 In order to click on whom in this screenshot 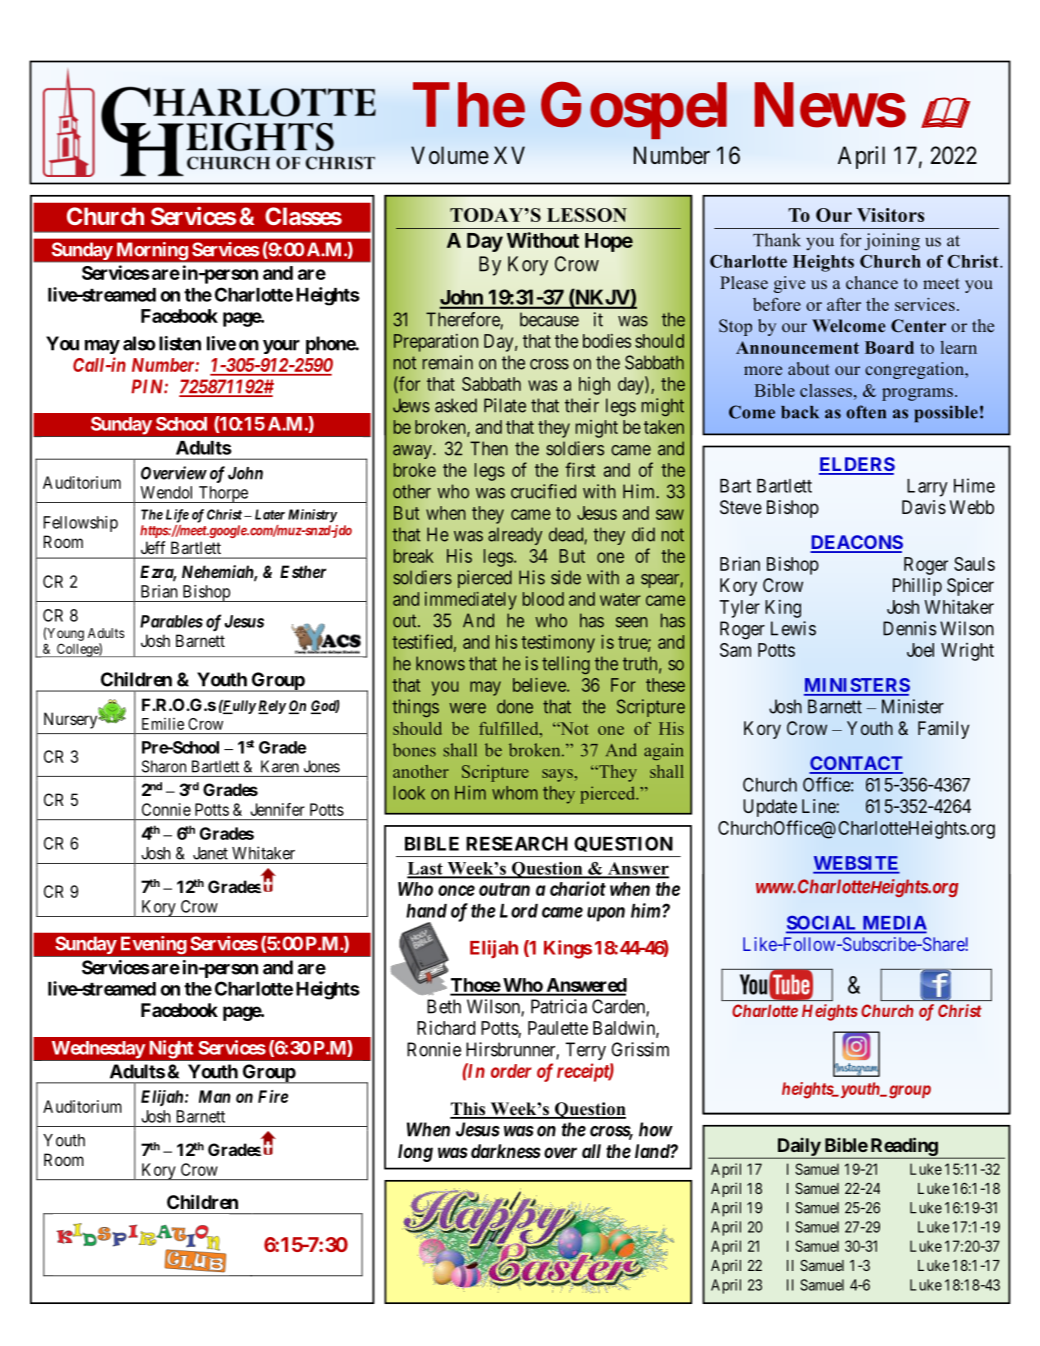, I will do `click(514, 793)`.
